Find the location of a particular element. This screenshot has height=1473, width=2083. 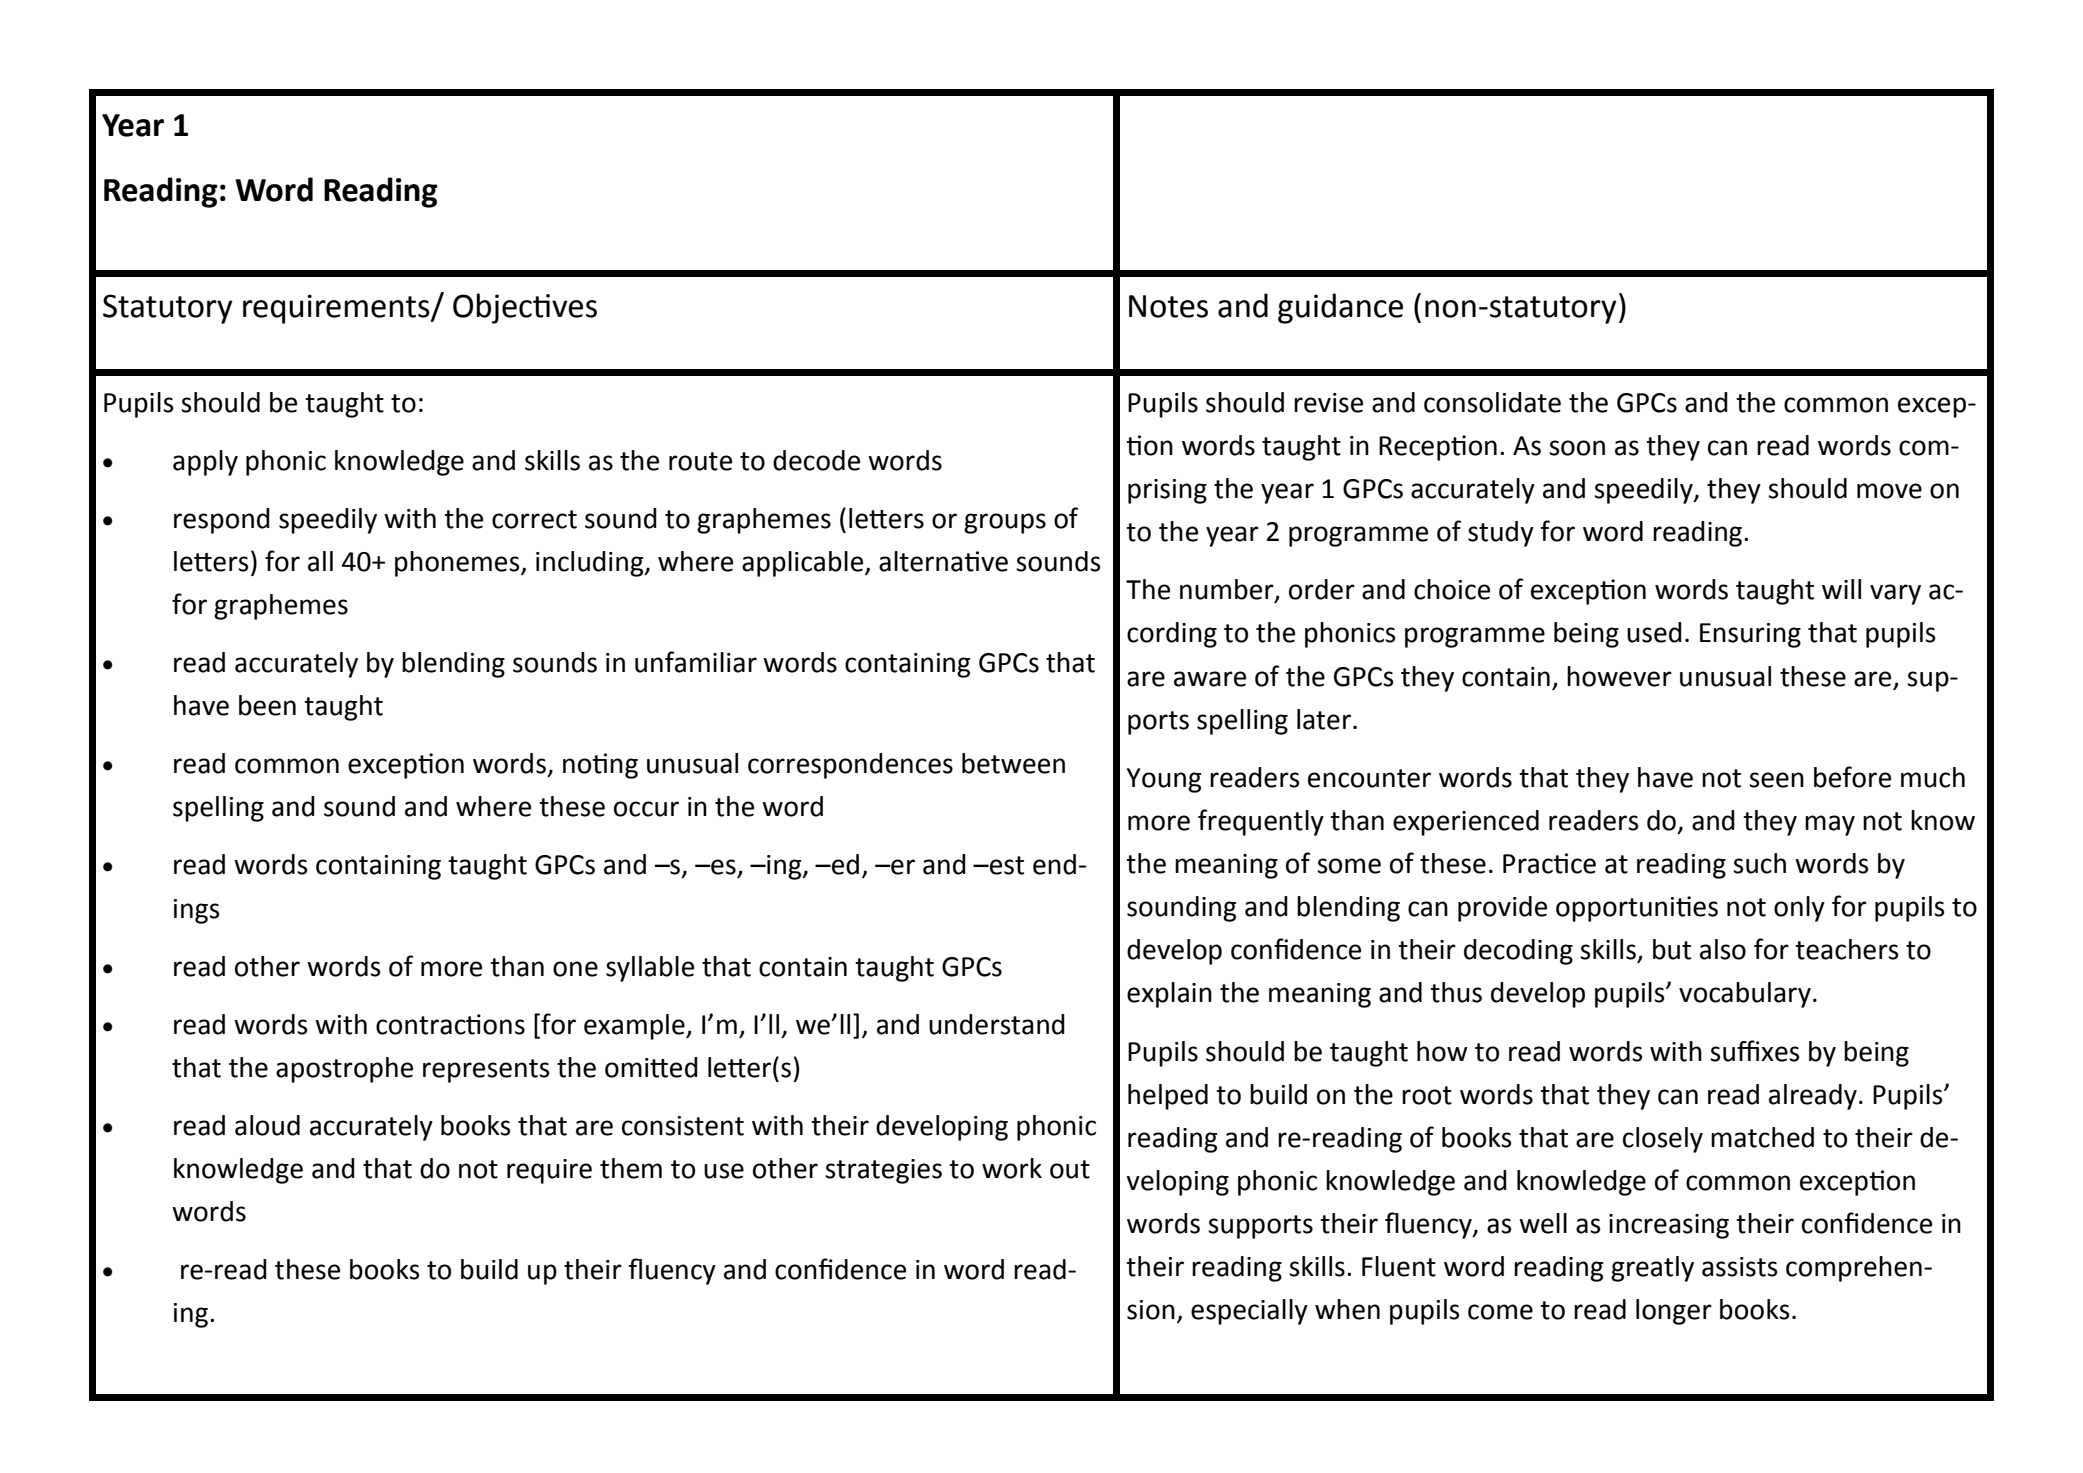

occur is located at coordinates (646, 809).
